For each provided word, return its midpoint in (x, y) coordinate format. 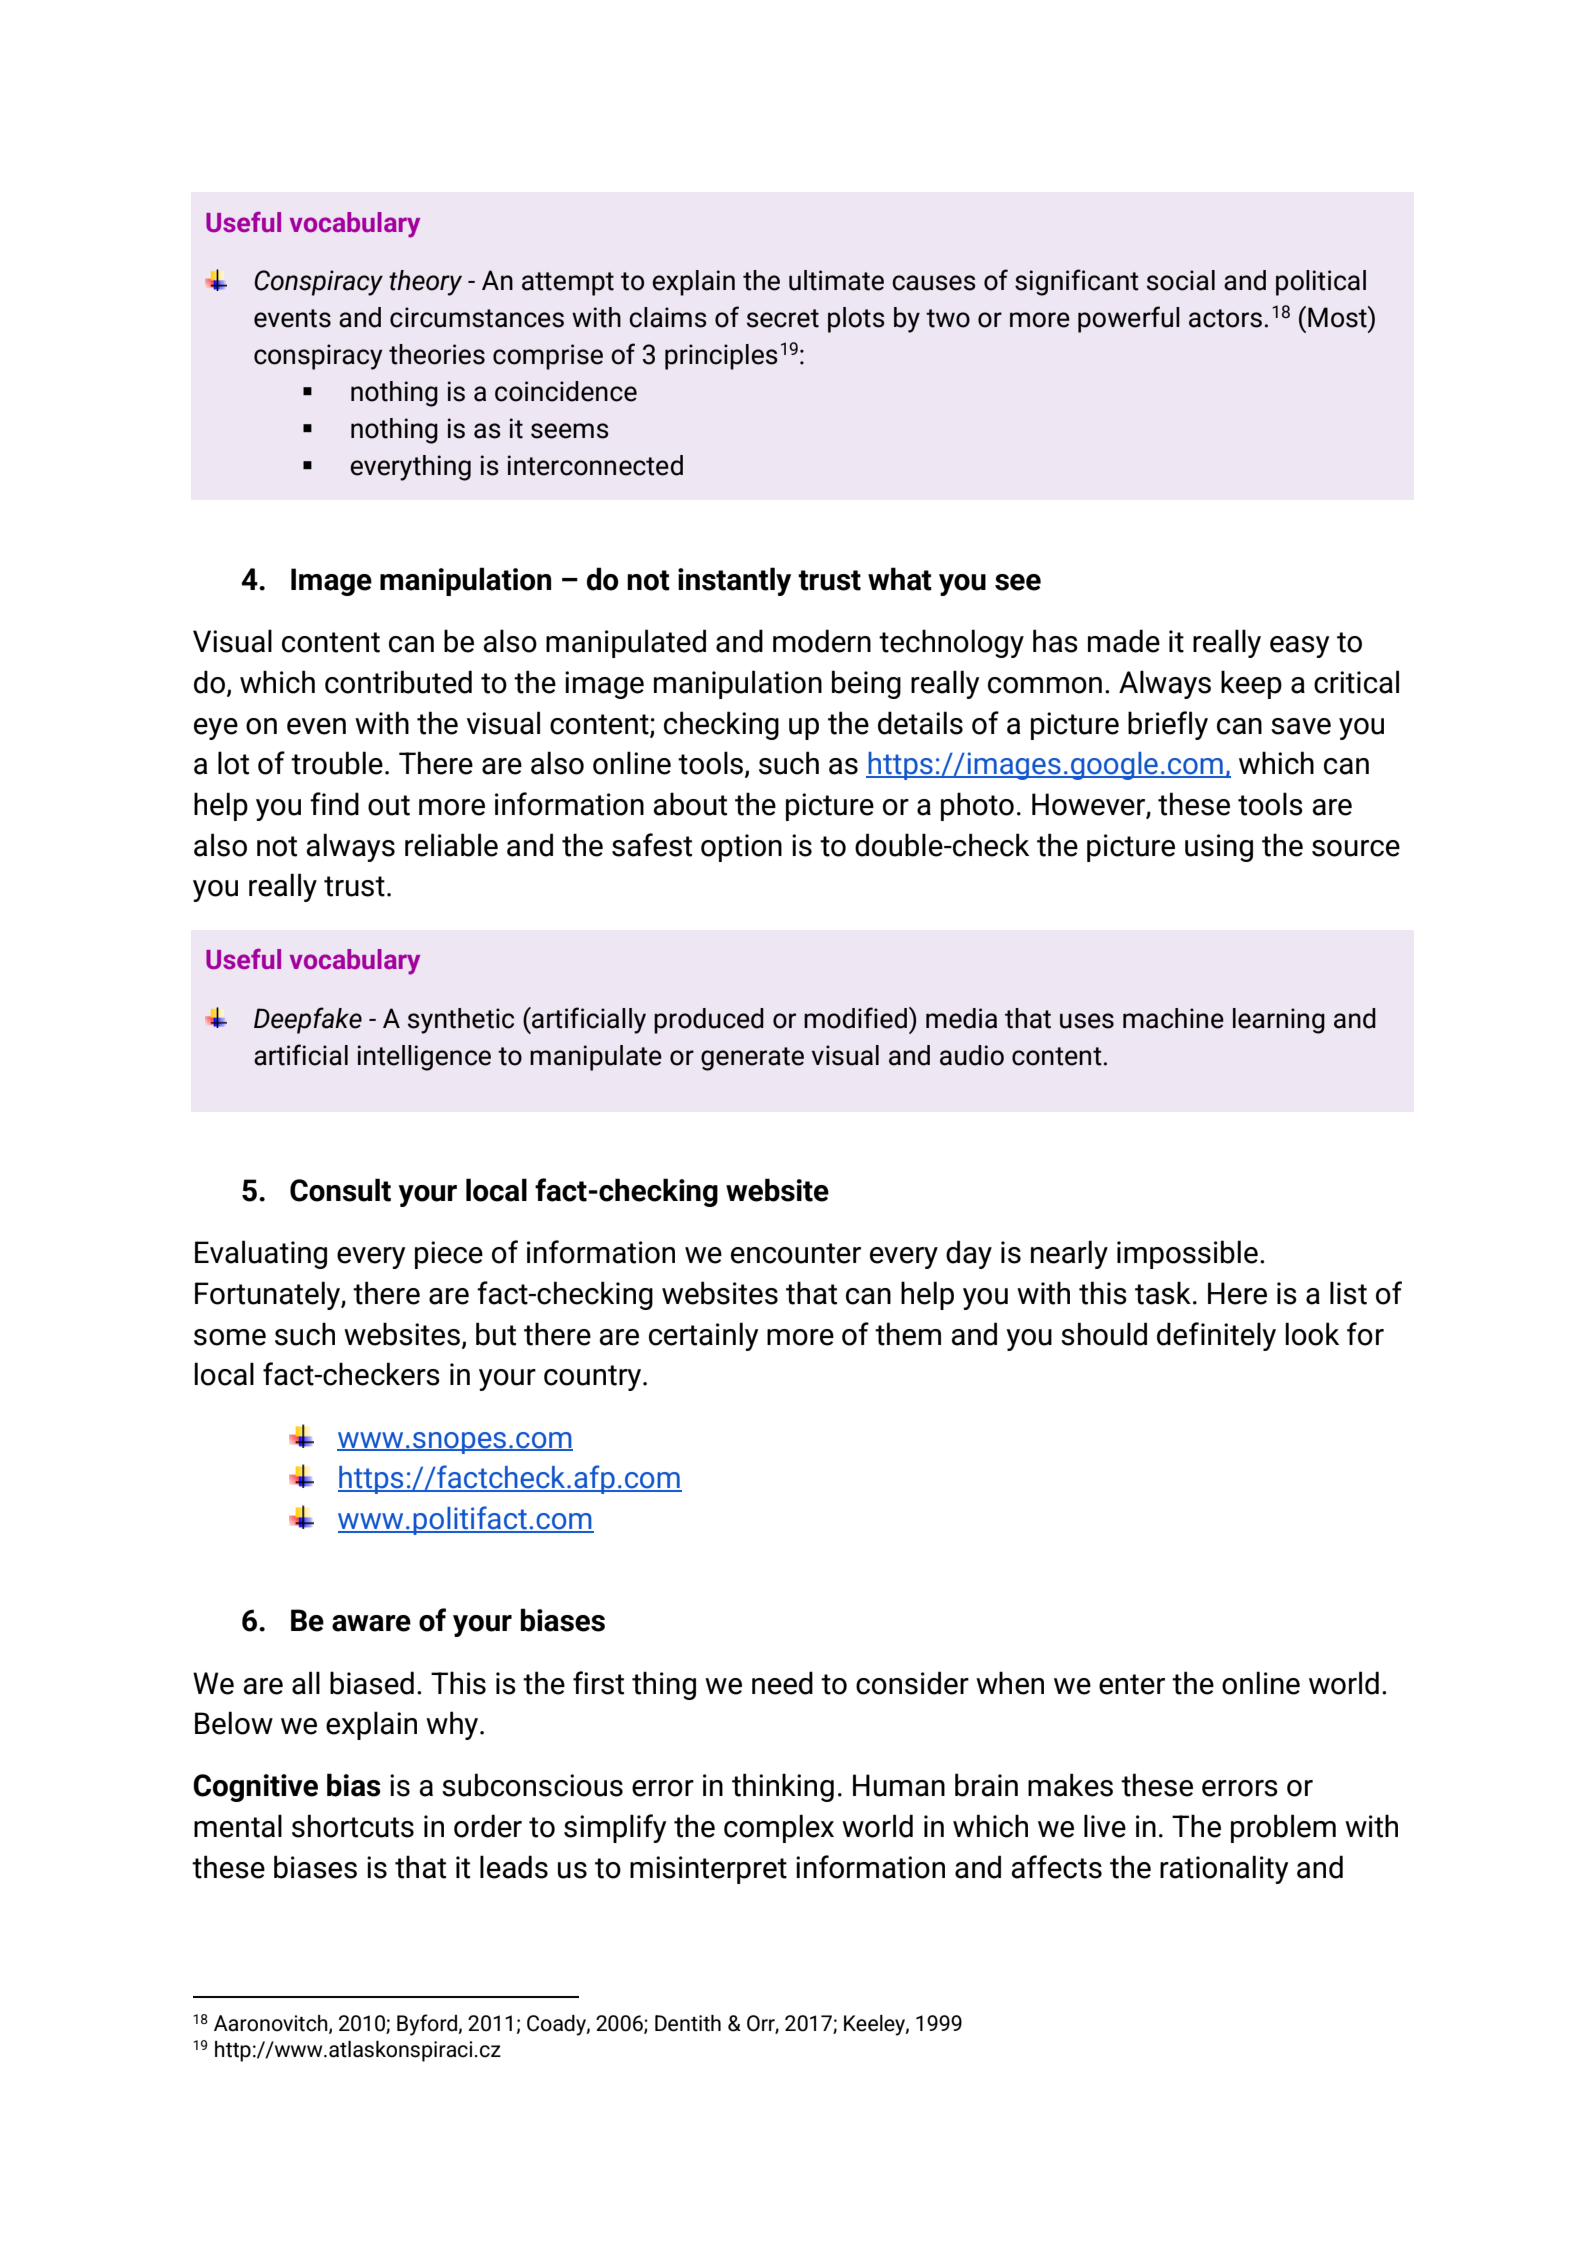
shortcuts (353, 1826)
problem (1283, 1828)
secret (783, 318)
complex (779, 1828)
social (1181, 280)
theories (437, 354)
